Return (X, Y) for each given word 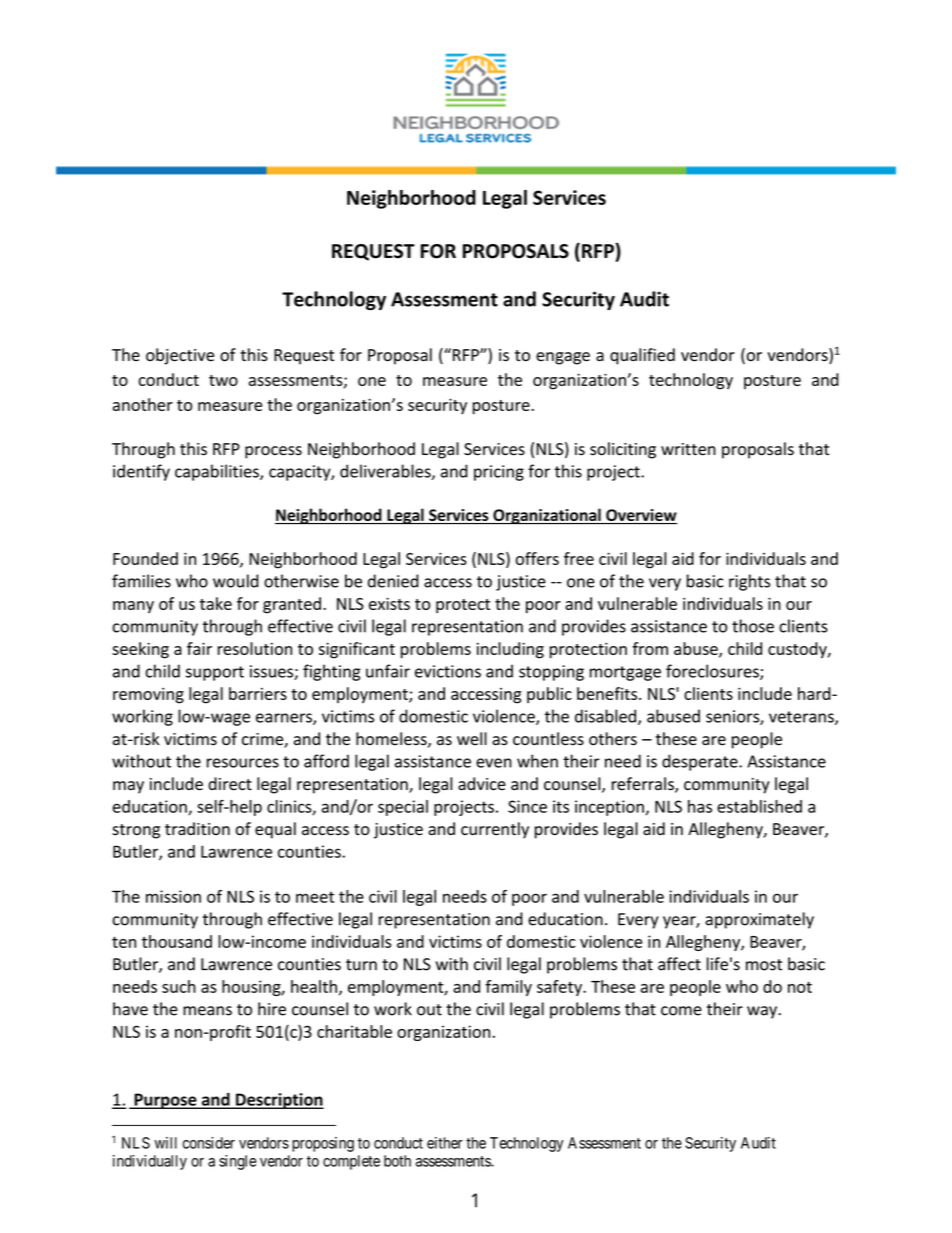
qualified (642, 356)
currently (495, 830)
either (445, 1143)
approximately (759, 920)
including (510, 650)
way (763, 1012)
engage (563, 358)
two (223, 380)
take (216, 603)
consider (208, 1143)
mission (173, 896)
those (753, 626)
